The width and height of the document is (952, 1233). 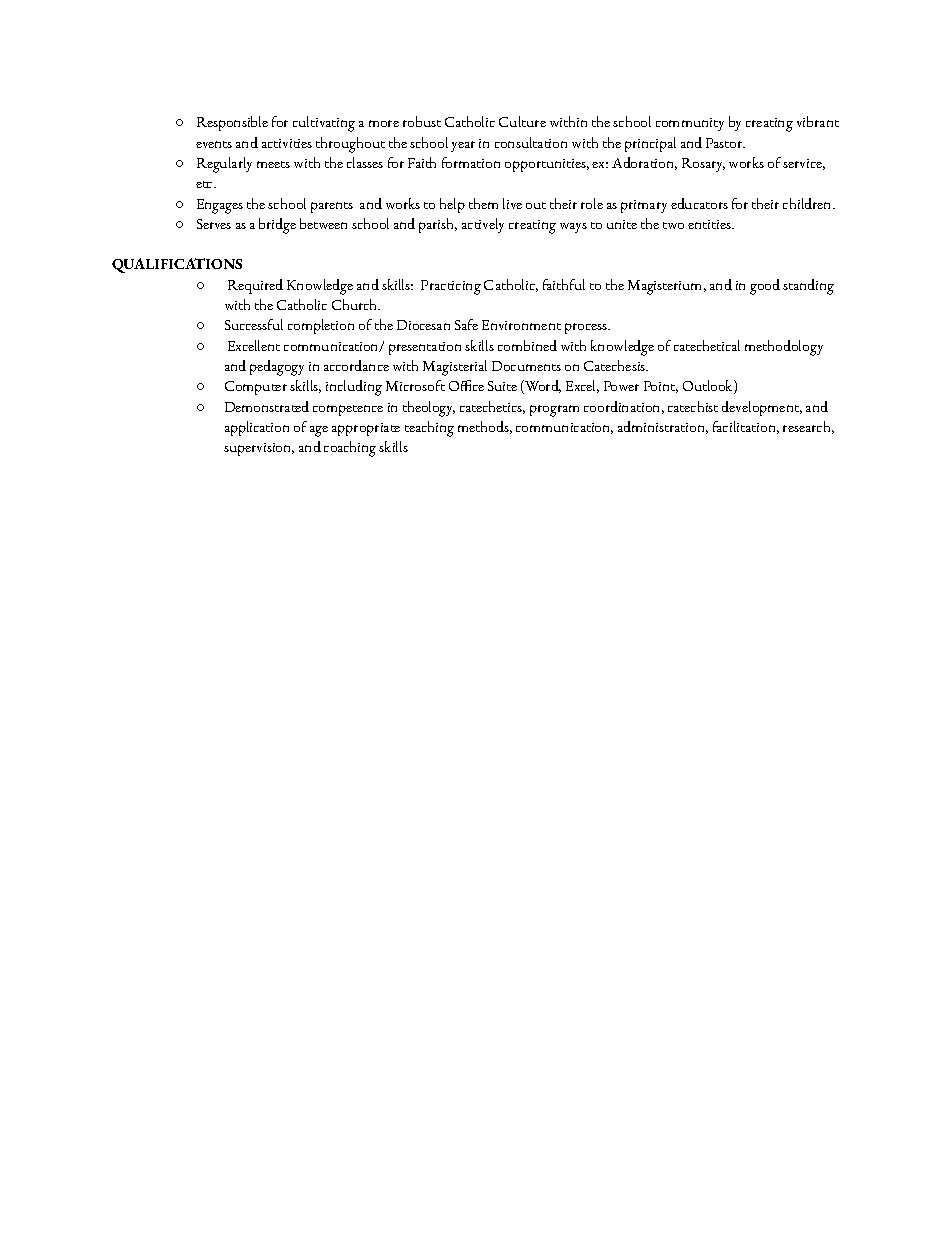 I want to click on supervision, so click(x=259, y=449).
